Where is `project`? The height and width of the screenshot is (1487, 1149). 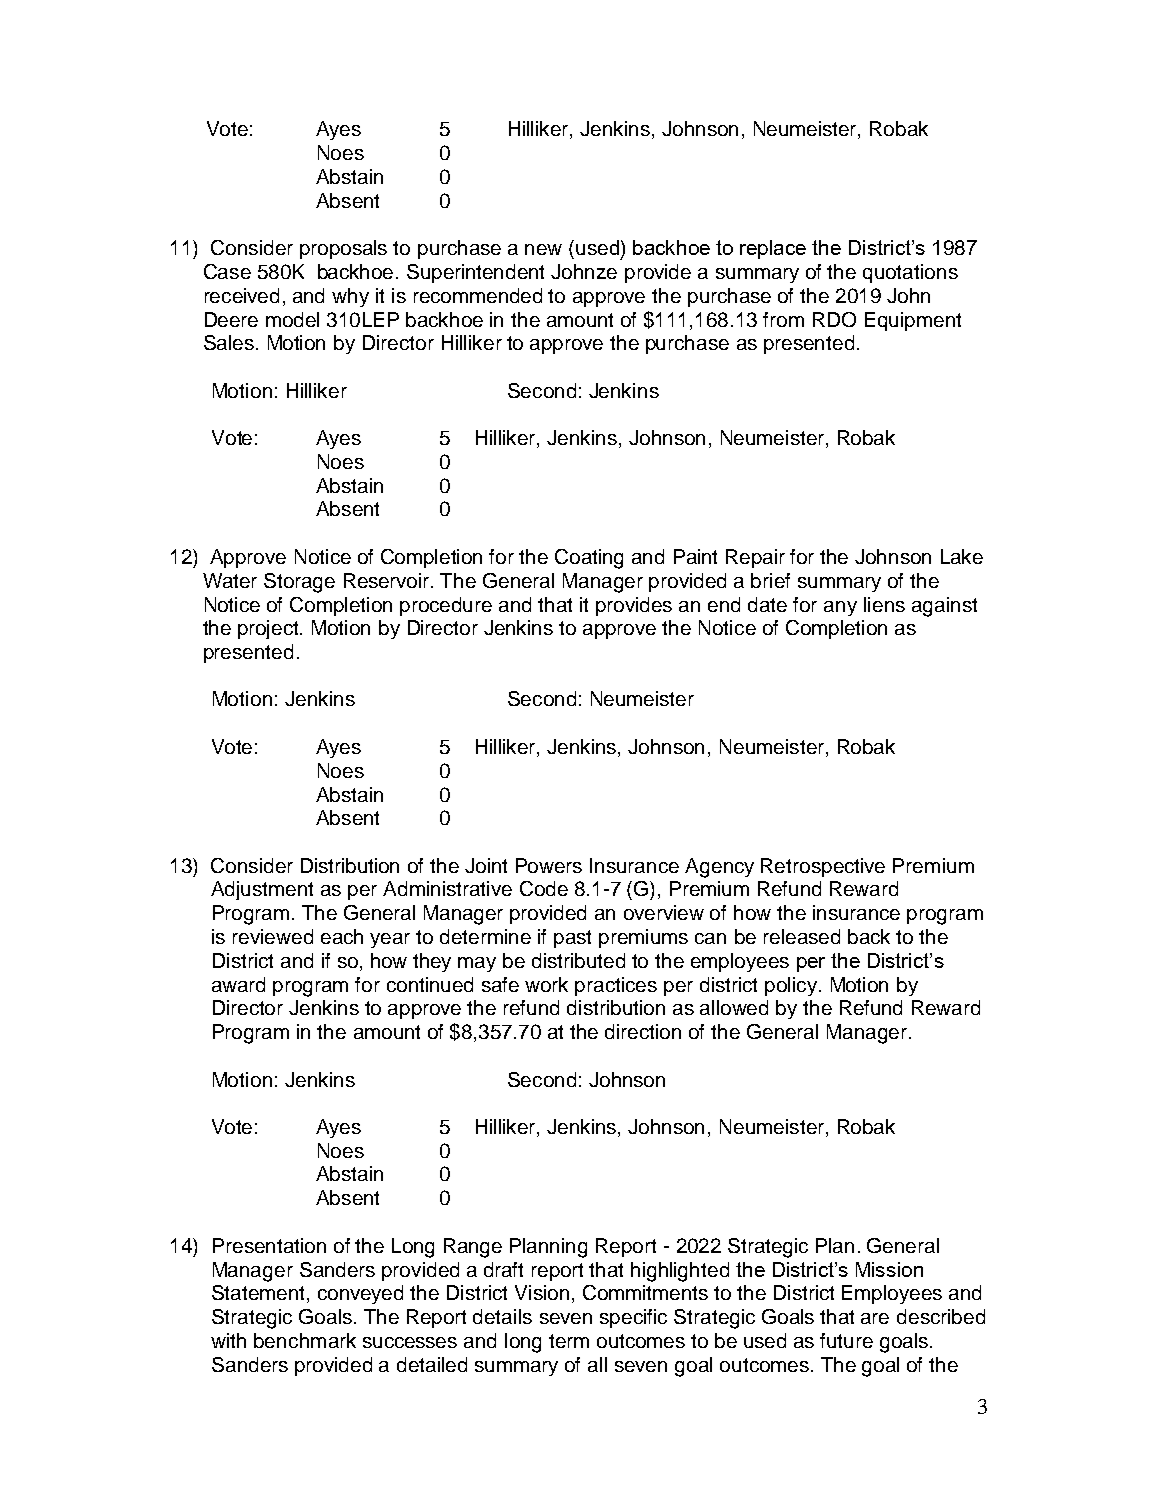 project is located at coordinates (269, 629).
